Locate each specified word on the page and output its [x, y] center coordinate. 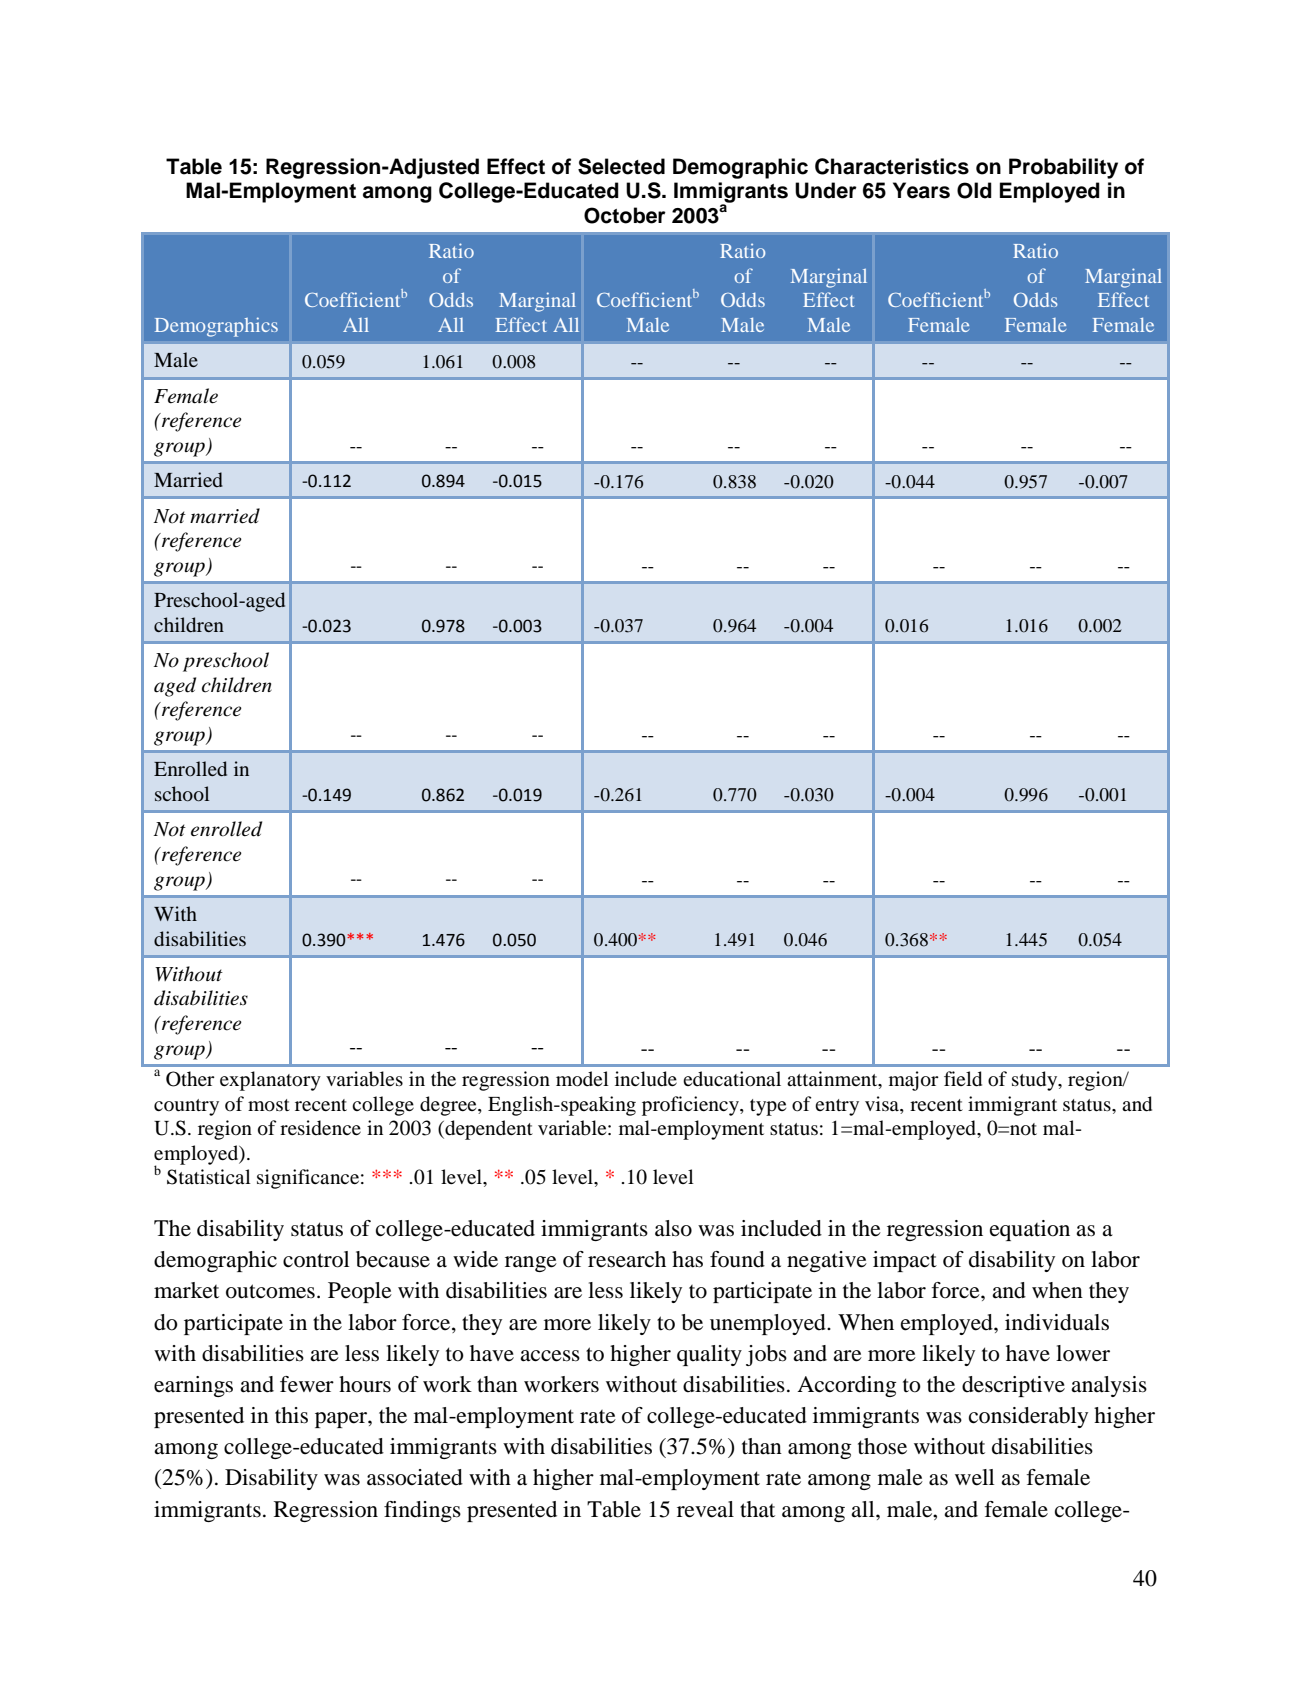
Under [826, 190]
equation [1030, 1230]
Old [974, 190]
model [582, 1079]
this [291, 1415]
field [963, 1079]
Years [921, 190]
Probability [1063, 168]
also [673, 1228]
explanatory [270, 1081]
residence [320, 1128]
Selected [621, 166]
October [625, 215]
